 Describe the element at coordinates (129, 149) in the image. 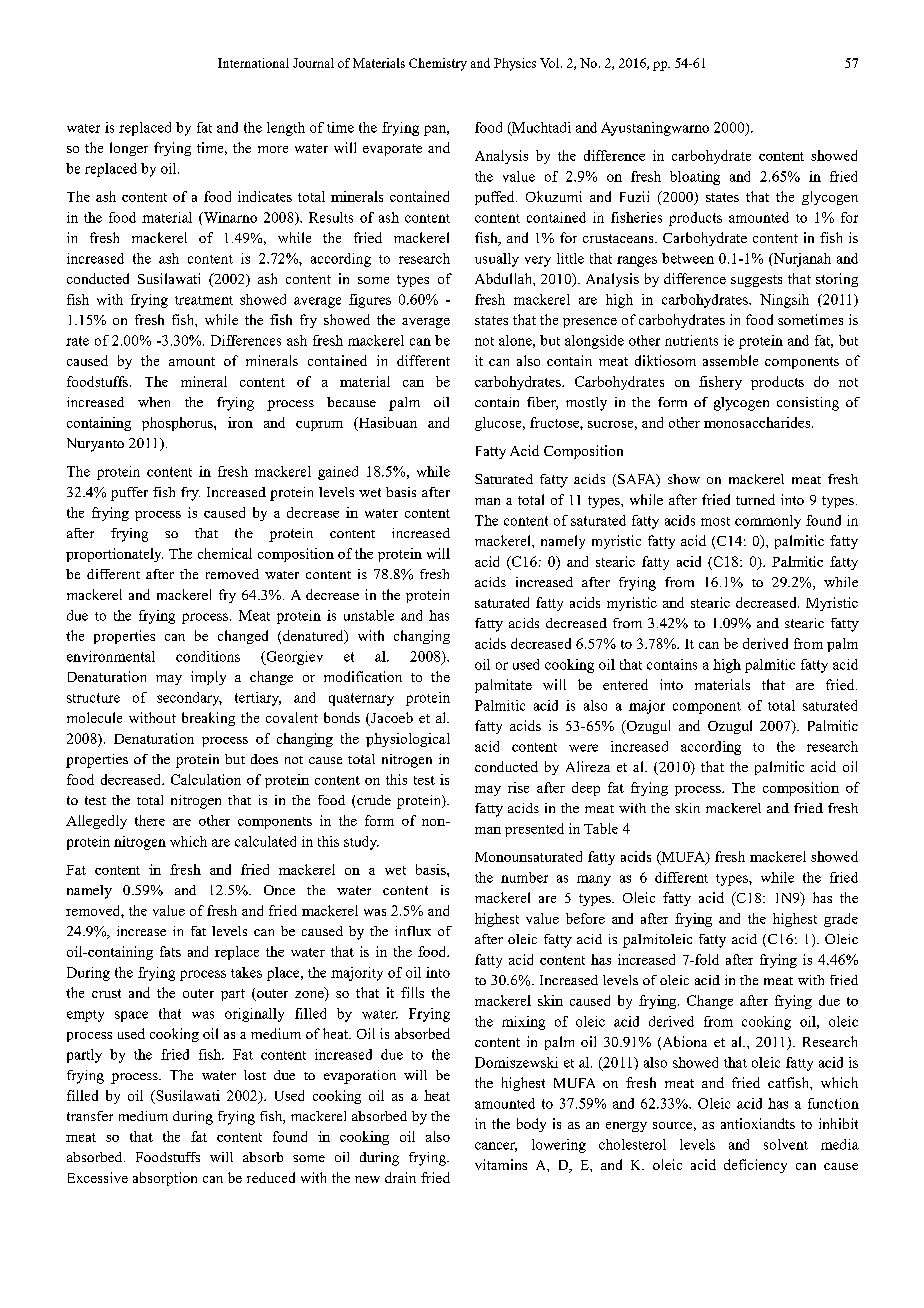

I see `longer` at that location.
